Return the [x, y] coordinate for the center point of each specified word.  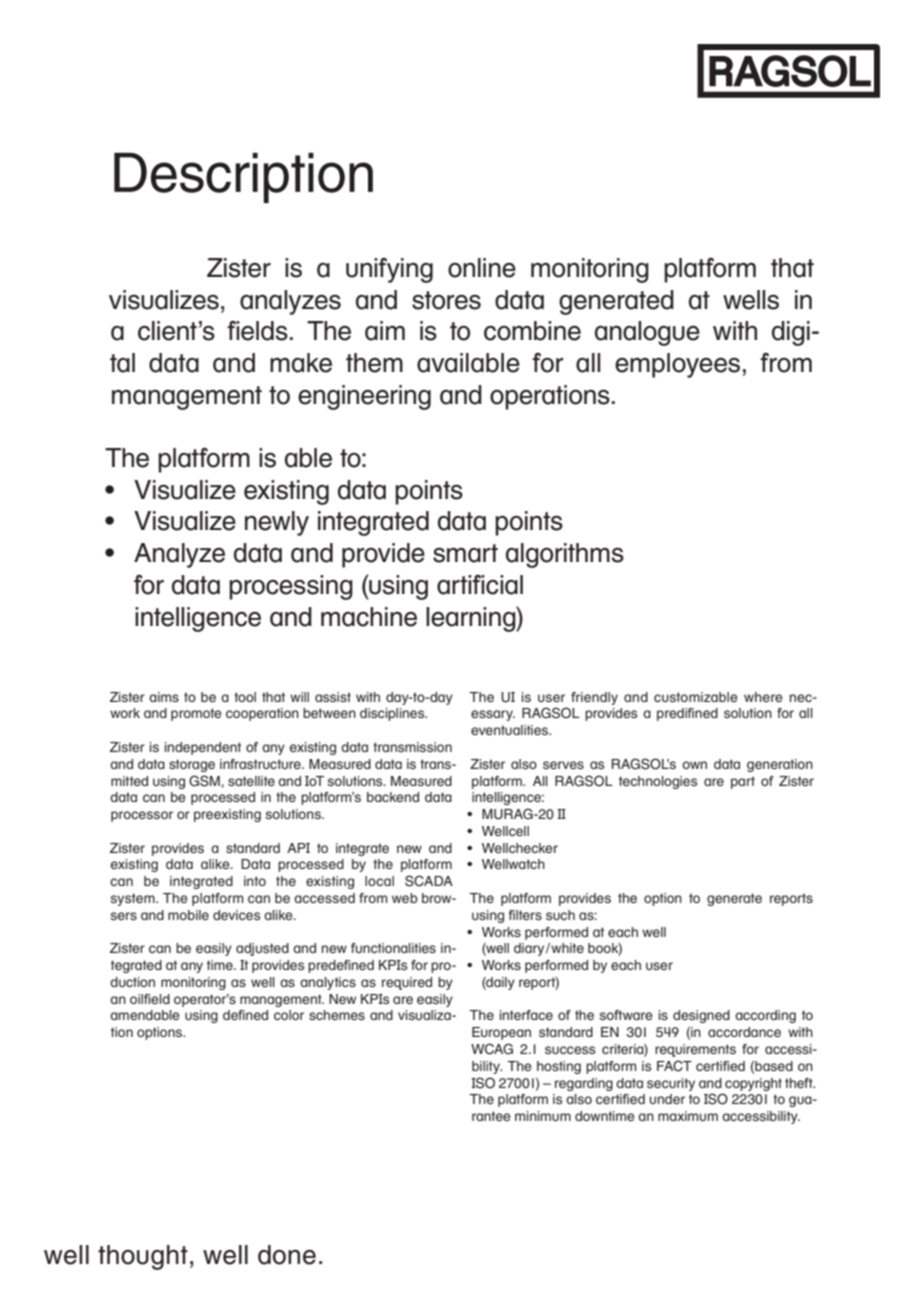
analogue [647, 333]
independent [203, 748]
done [287, 1255]
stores [446, 300]
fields [257, 331]
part [743, 782]
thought [143, 1257]
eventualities [511, 730]
